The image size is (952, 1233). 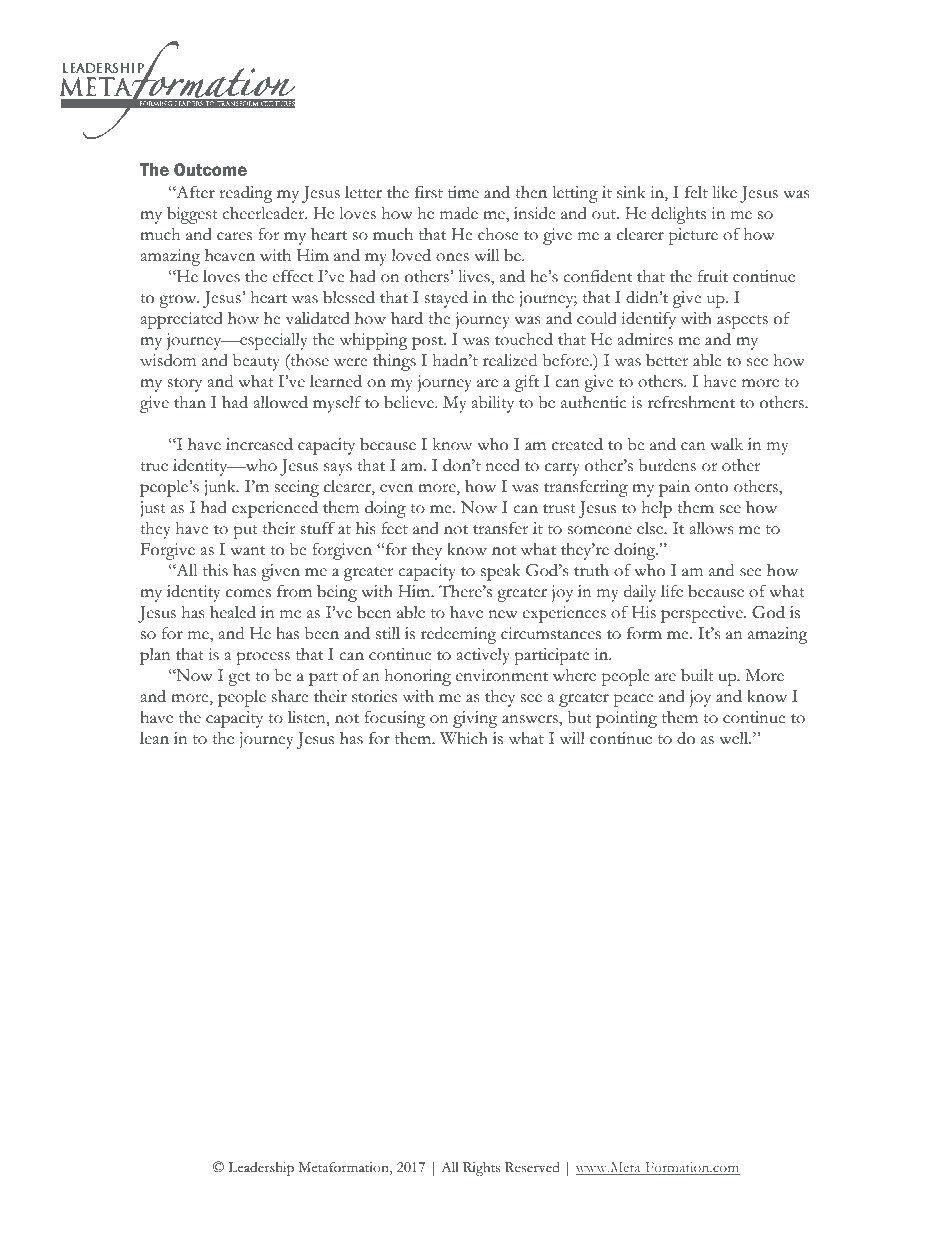 I want to click on Leadership, so click(x=261, y=1169).
